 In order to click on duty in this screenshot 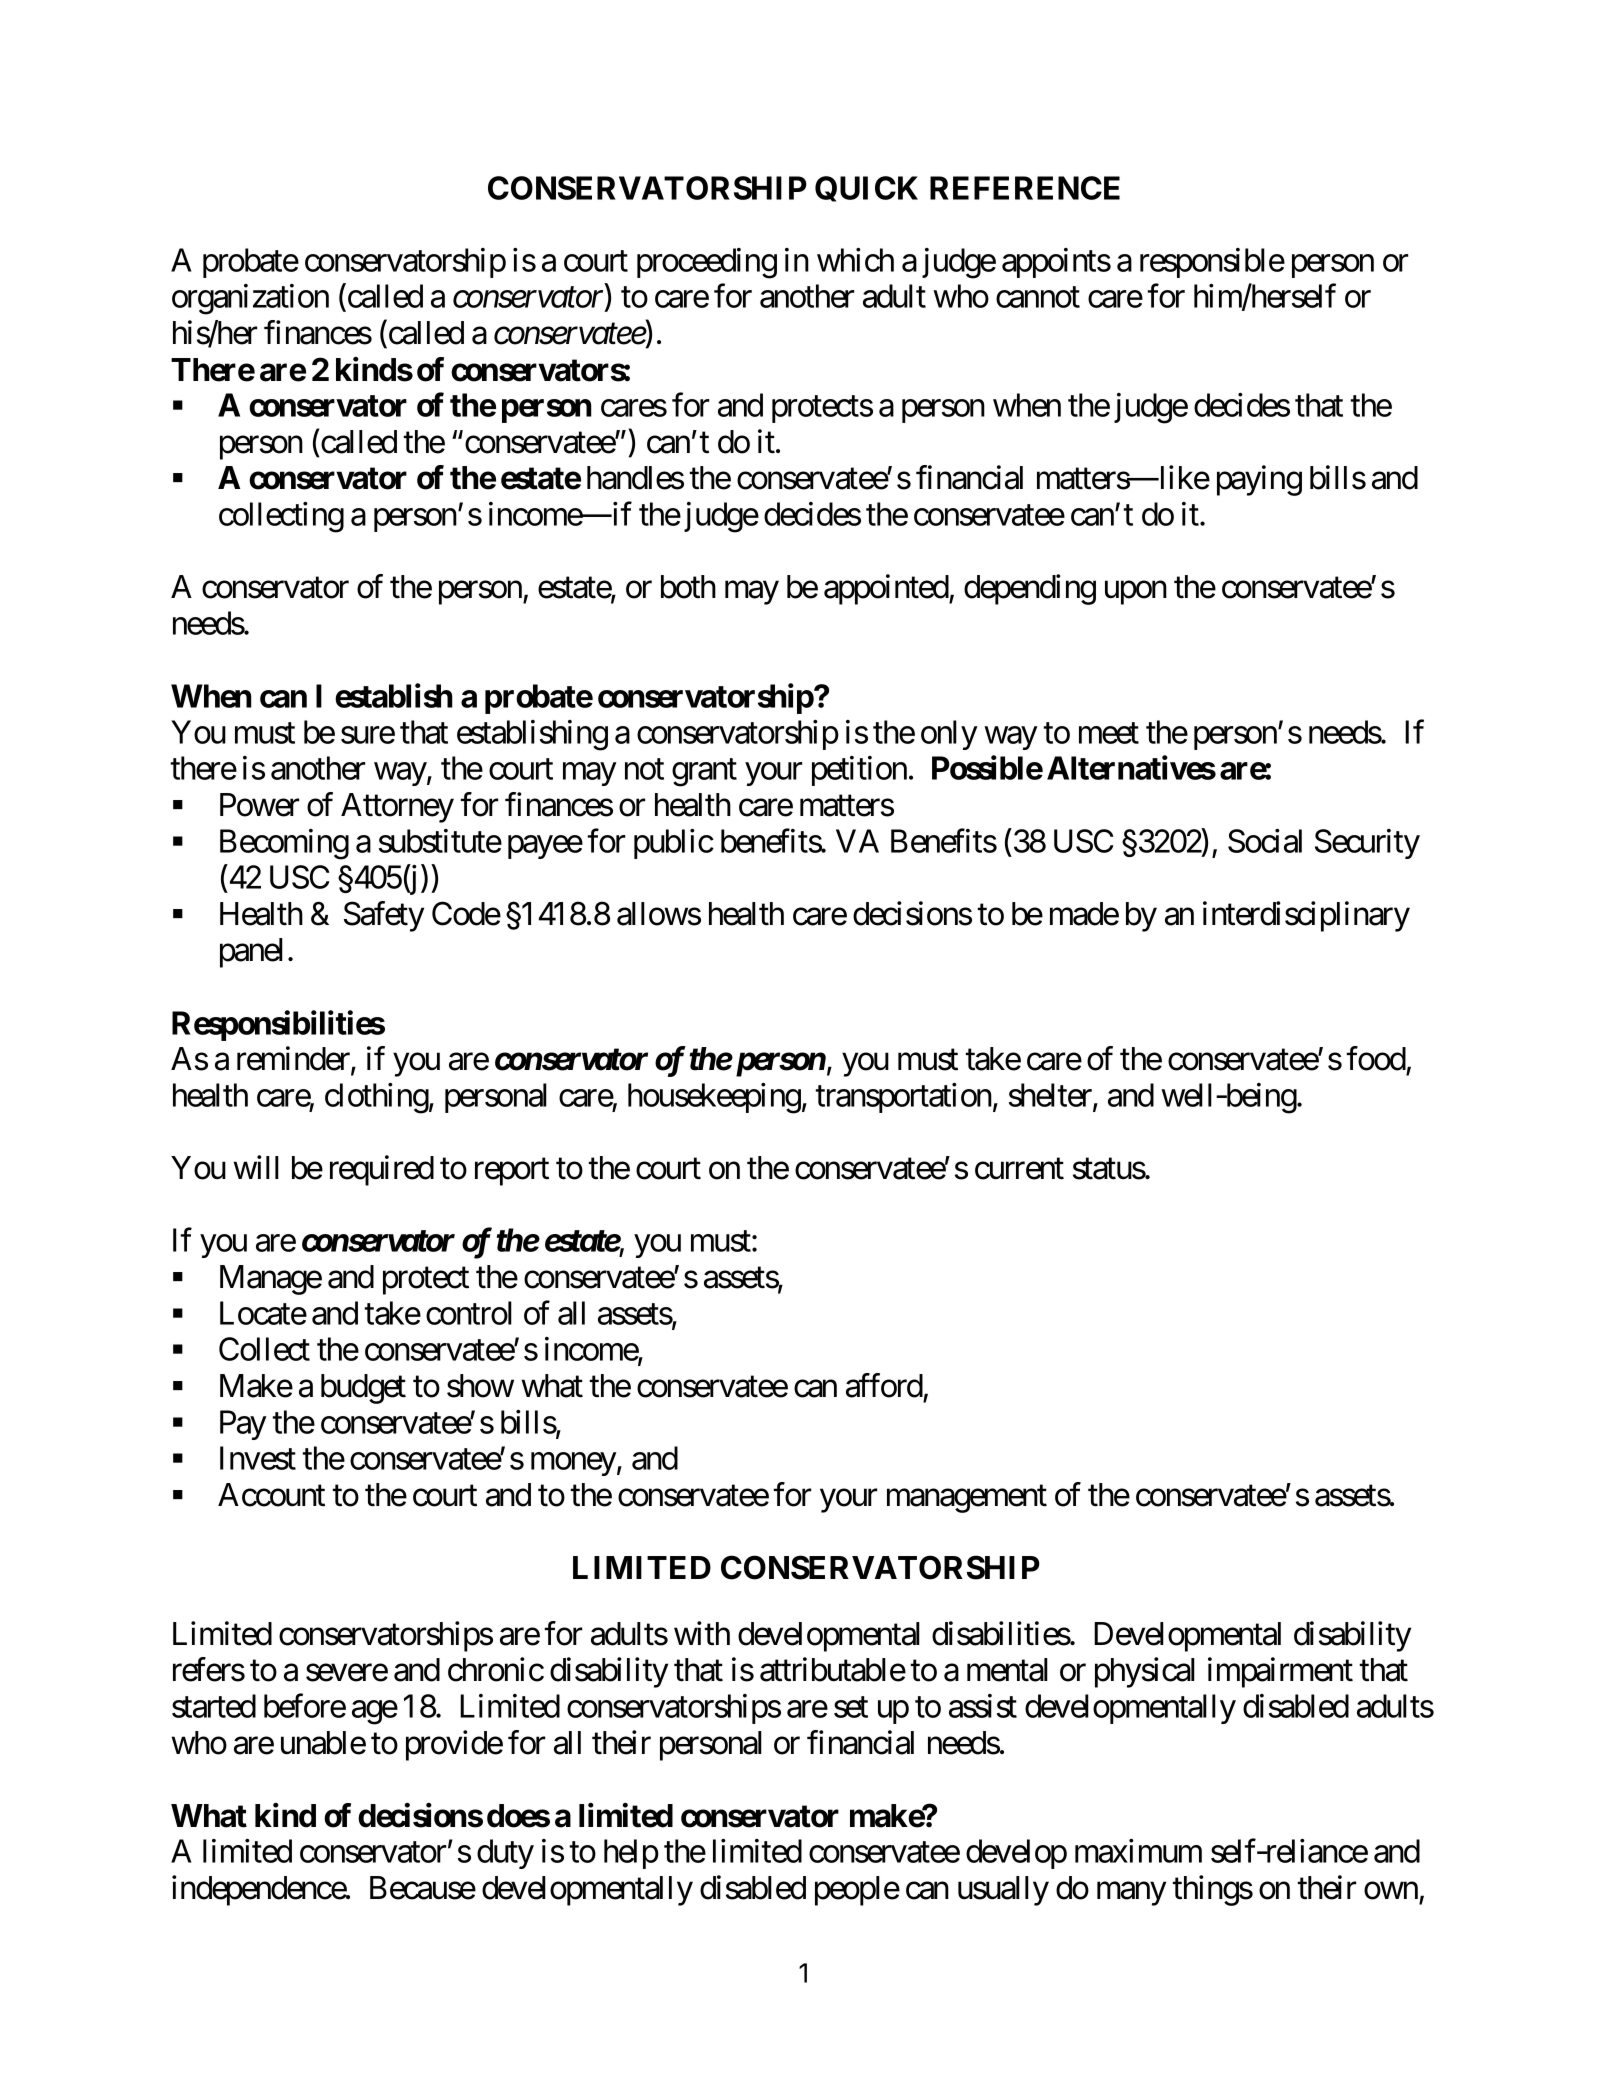, I will do `click(505, 1854)`.
